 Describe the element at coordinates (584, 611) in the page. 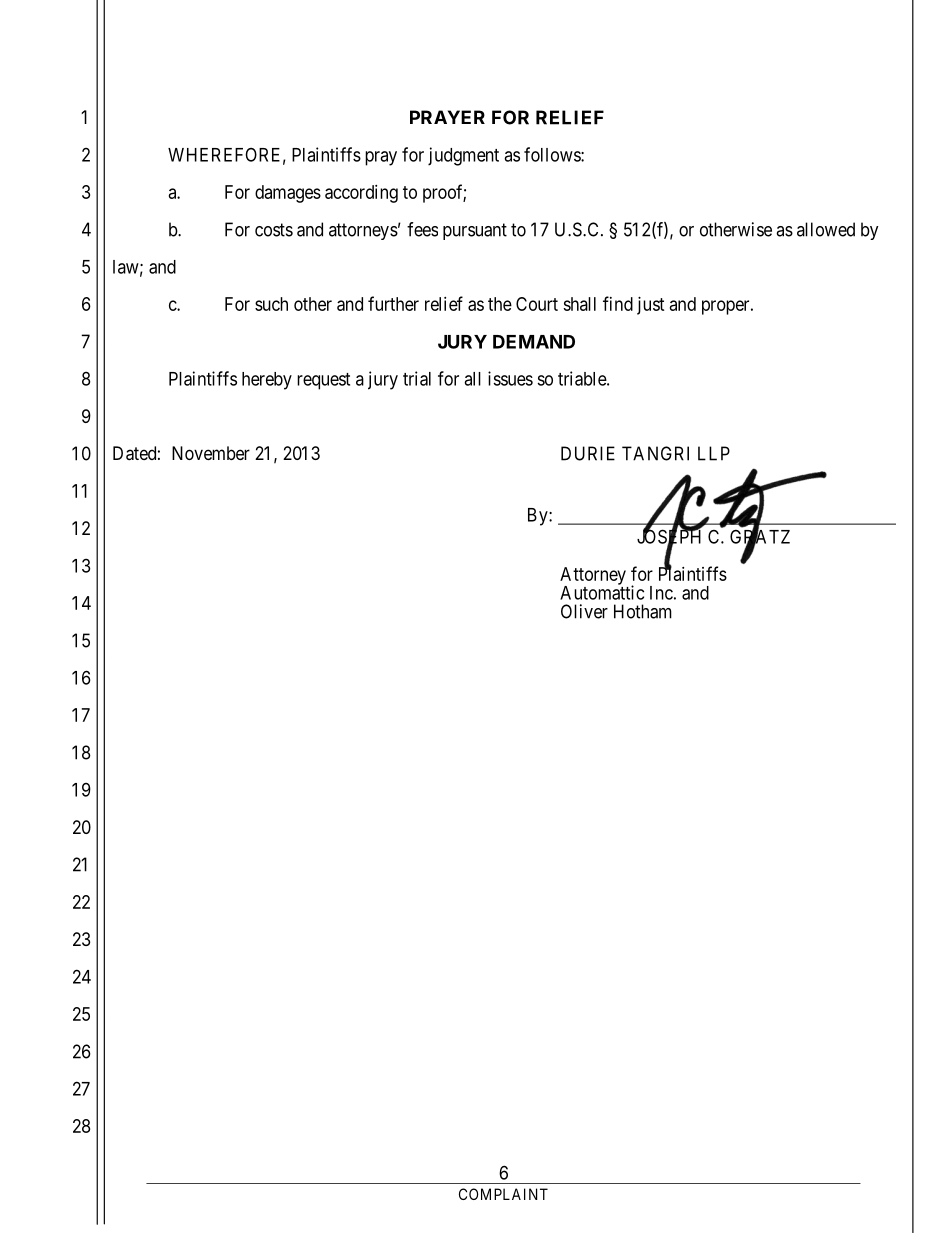

I see `Oliver` at that location.
